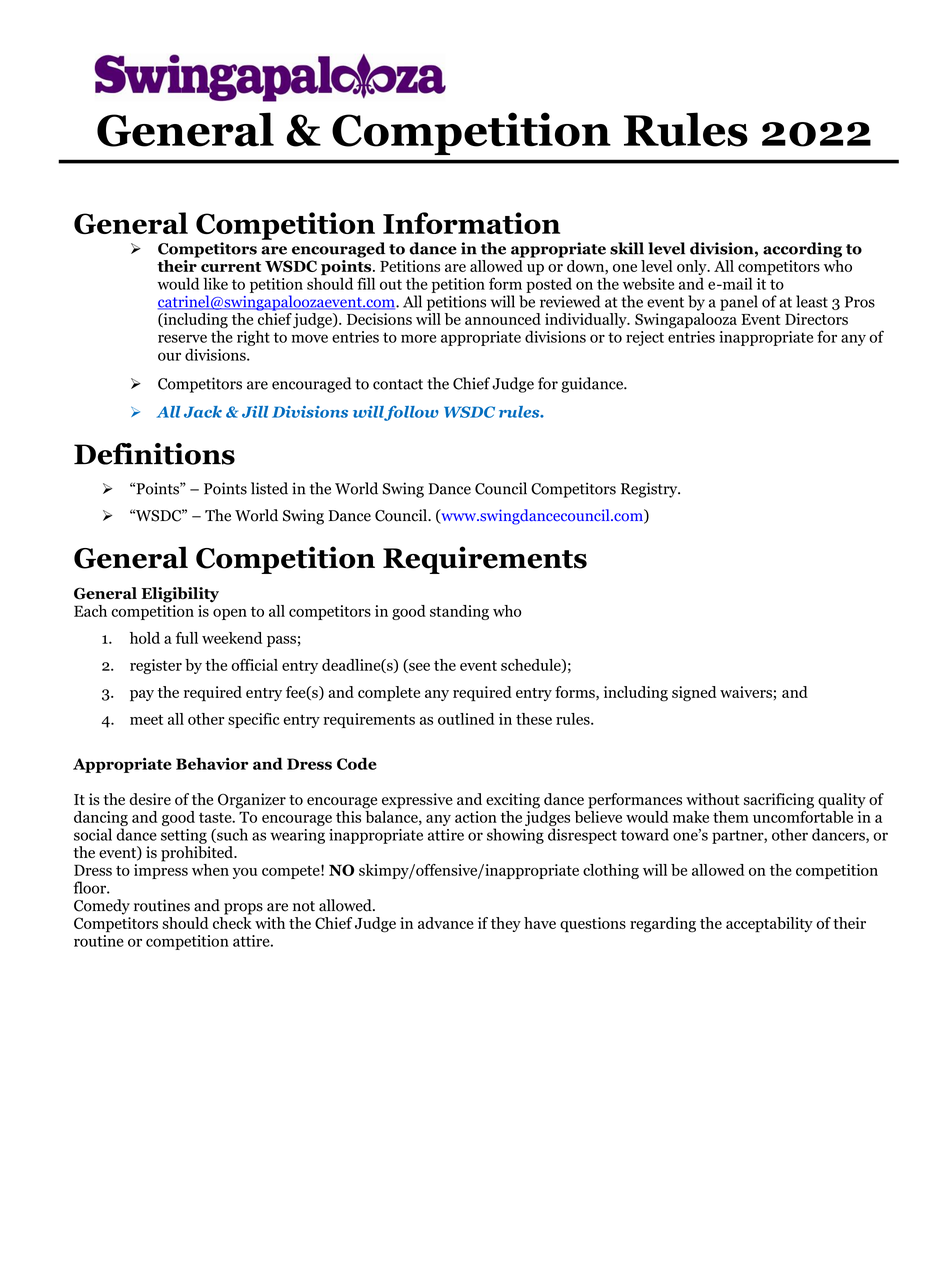 This screenshot has width=952, height=1272. What do you see at coordinates (746, 692) in the screenshot?
I see `waivers` at bounding box center [746, 692].
